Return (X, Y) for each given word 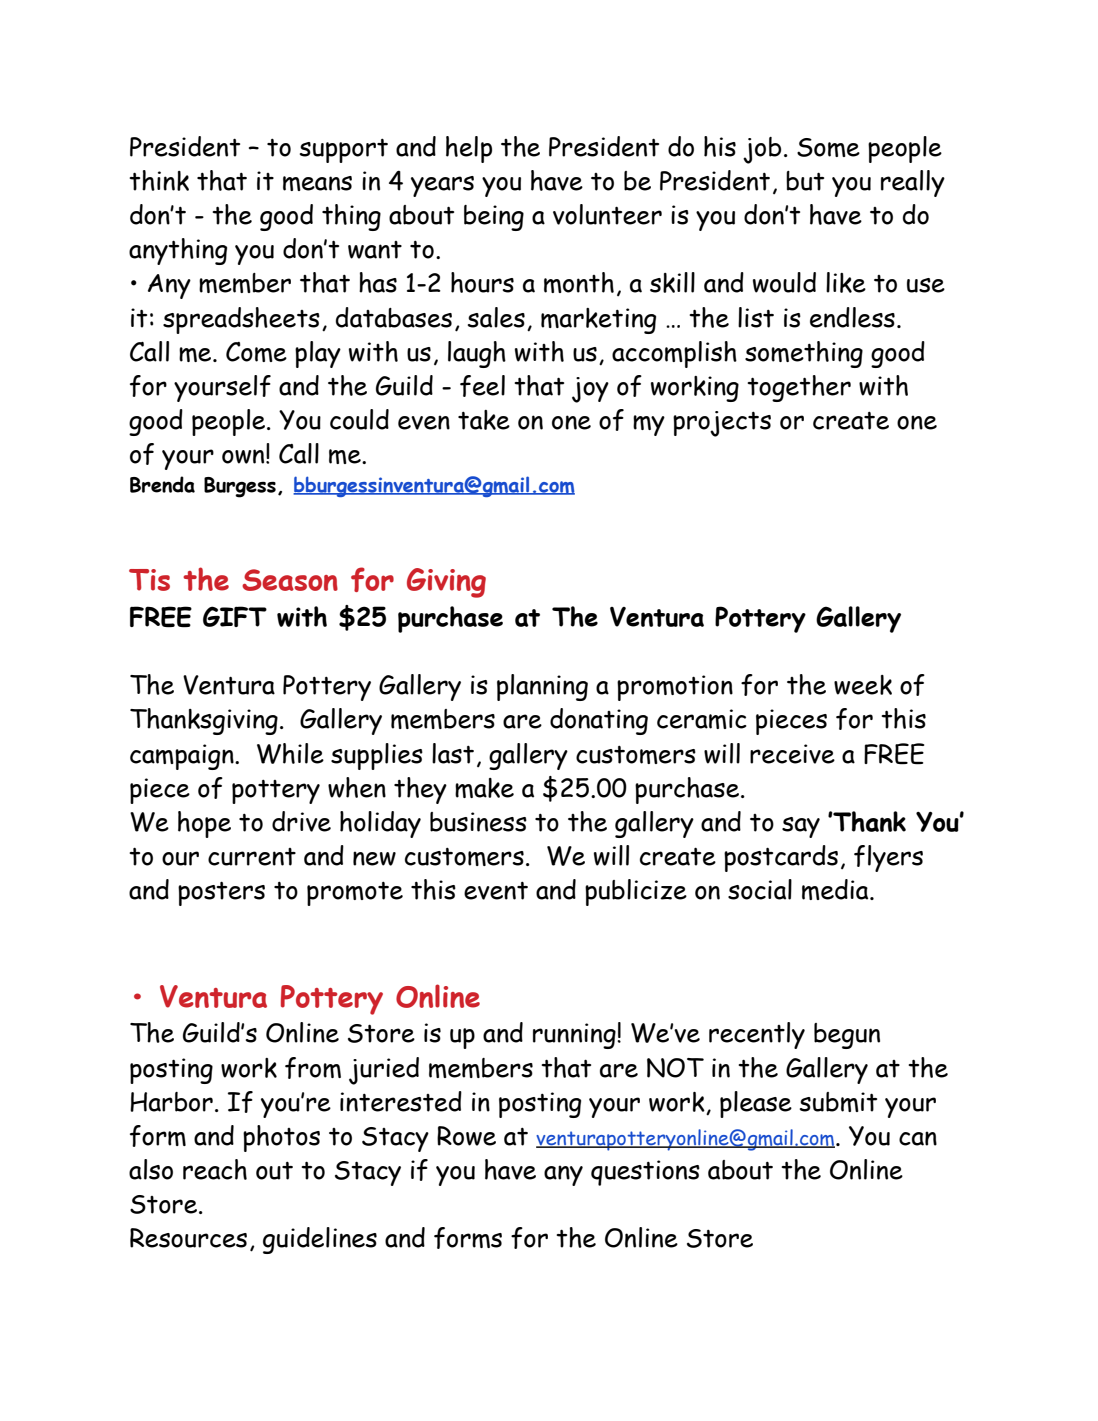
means (317, 183)
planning (542, 687)
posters (221, 893)
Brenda (162, 484)
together (799, 388)
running (575, 1036)
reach (215, 1169)
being (494, 218)
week (863, 685)
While (290, 753)
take (484, 420)
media (836, 889)
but (805, 181)
